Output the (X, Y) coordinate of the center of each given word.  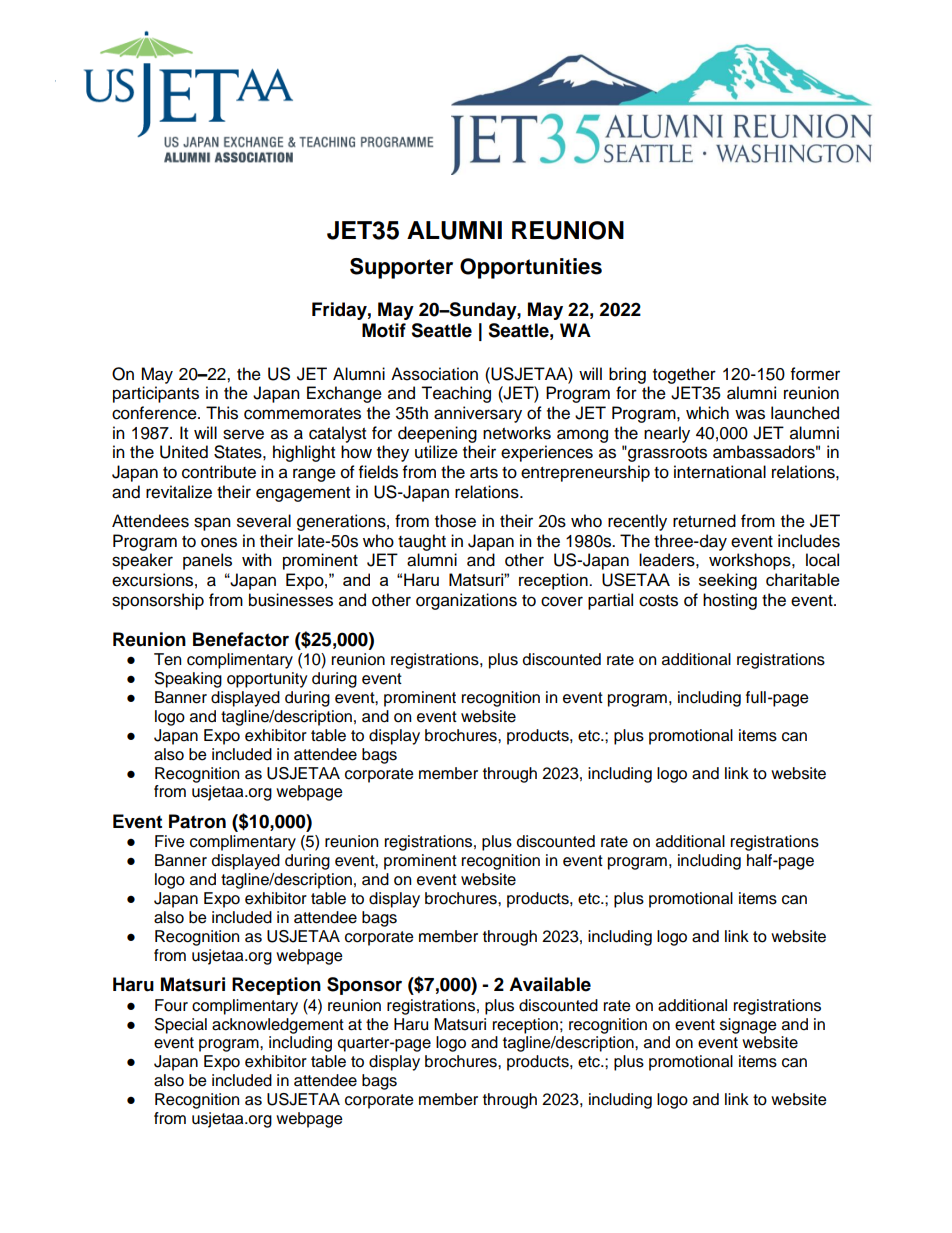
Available (550, 984)
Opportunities (531, 268)
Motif (384, 330)
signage (748, 1026)
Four (171, 1005)
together (684, 375)
